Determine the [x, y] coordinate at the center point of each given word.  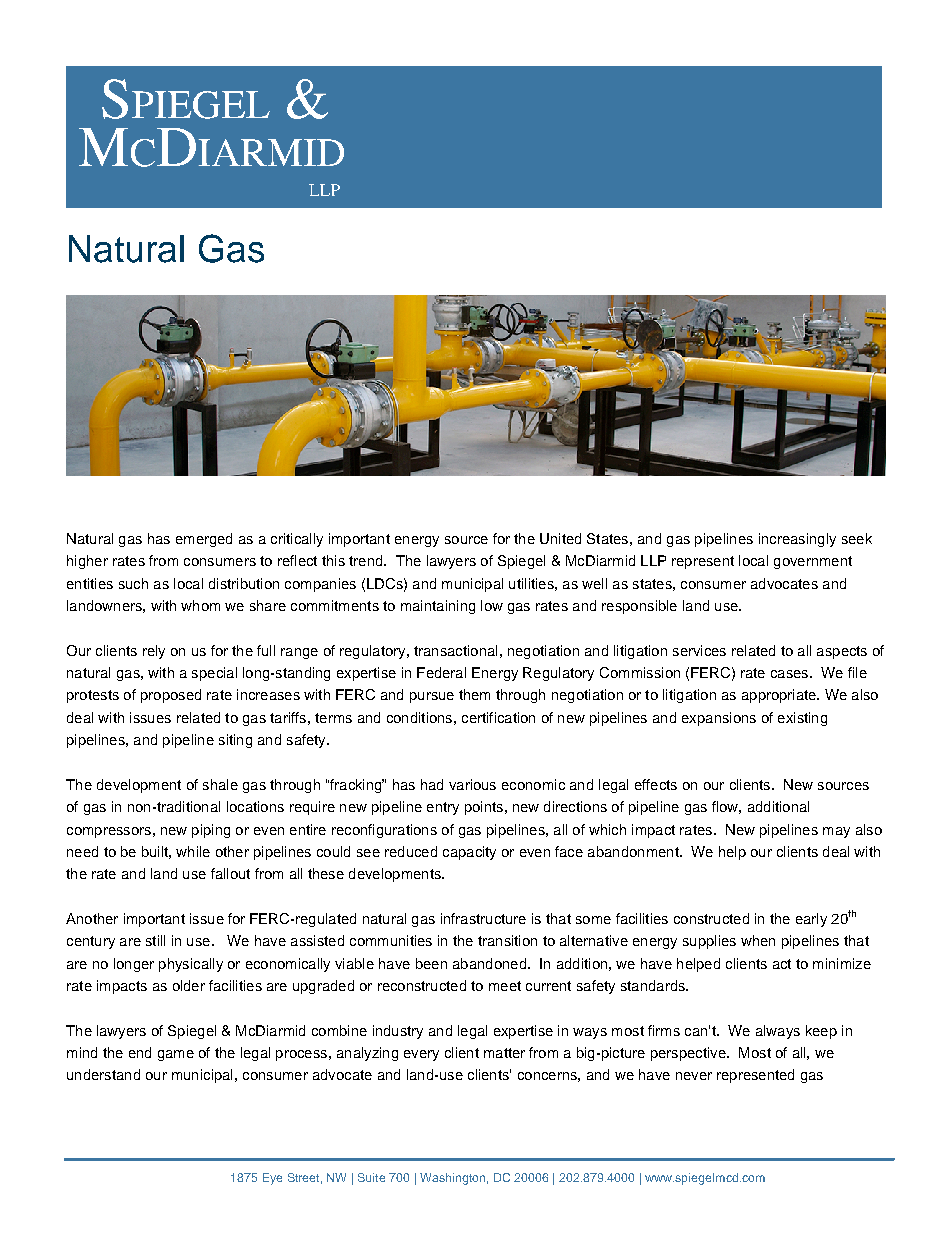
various [472, 784]
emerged [204, 540]
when [758, 940]
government [813, 562]
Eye [272, 1179]
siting [235, 741]
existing [802, 719]
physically [191, 965]
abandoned [489, 963]
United [560, 538]
